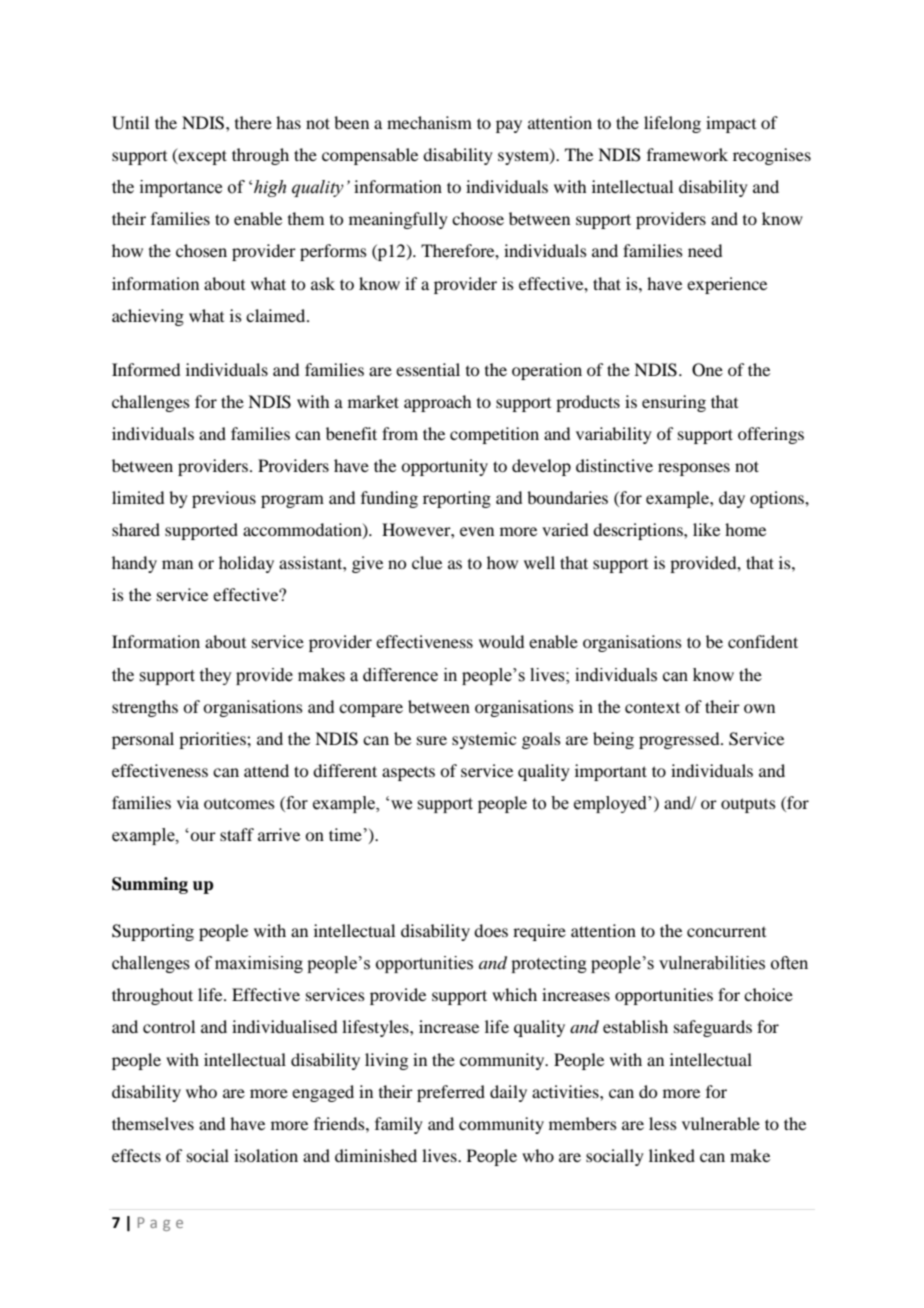 Image resolution: width=924 pixels, height=1308 pixels. What do you see at coordinates (216, 676) in the image?
I see `they` at bounding box center [216, 676].
